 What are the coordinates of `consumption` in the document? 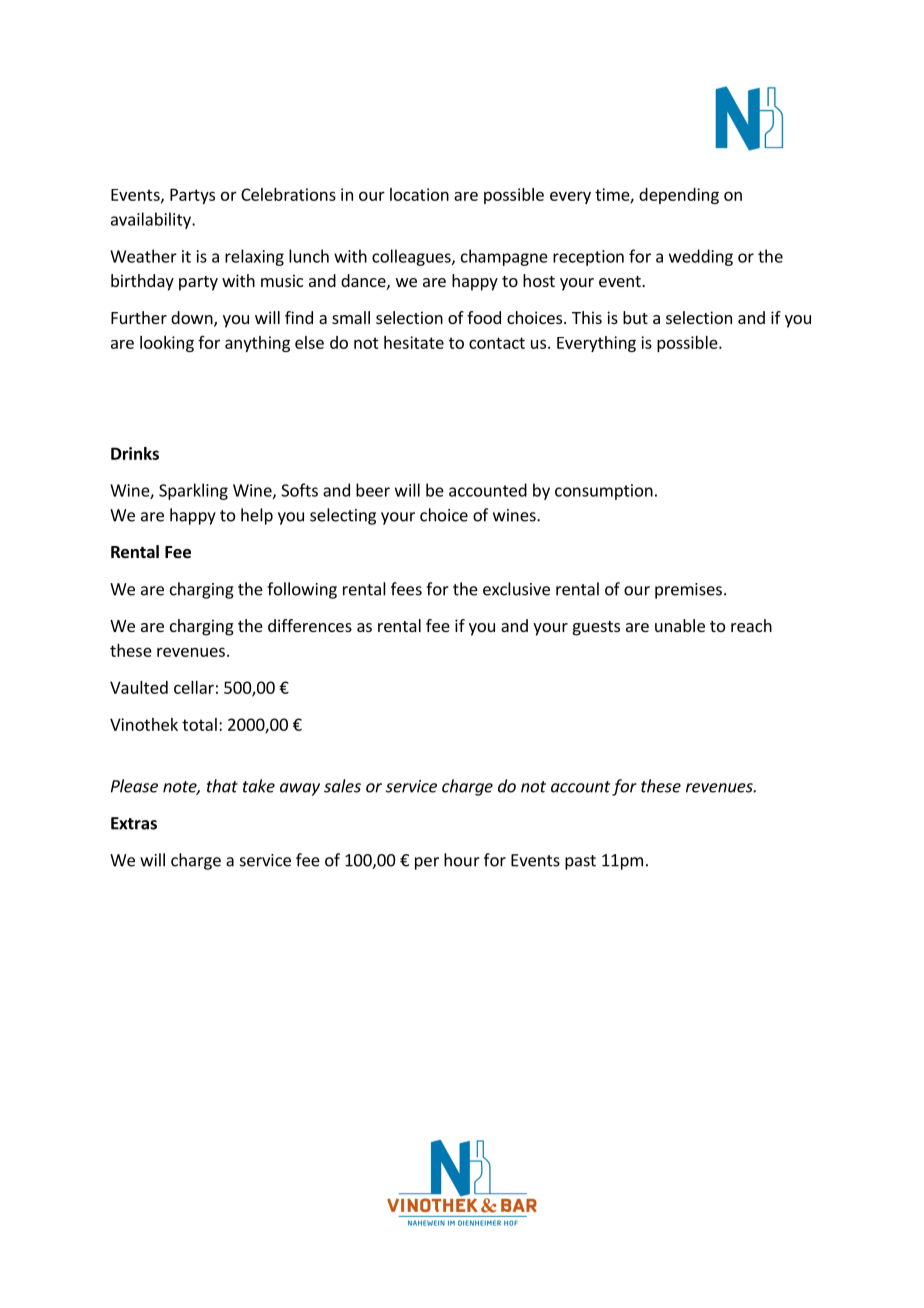 It's located at (604, 492).
